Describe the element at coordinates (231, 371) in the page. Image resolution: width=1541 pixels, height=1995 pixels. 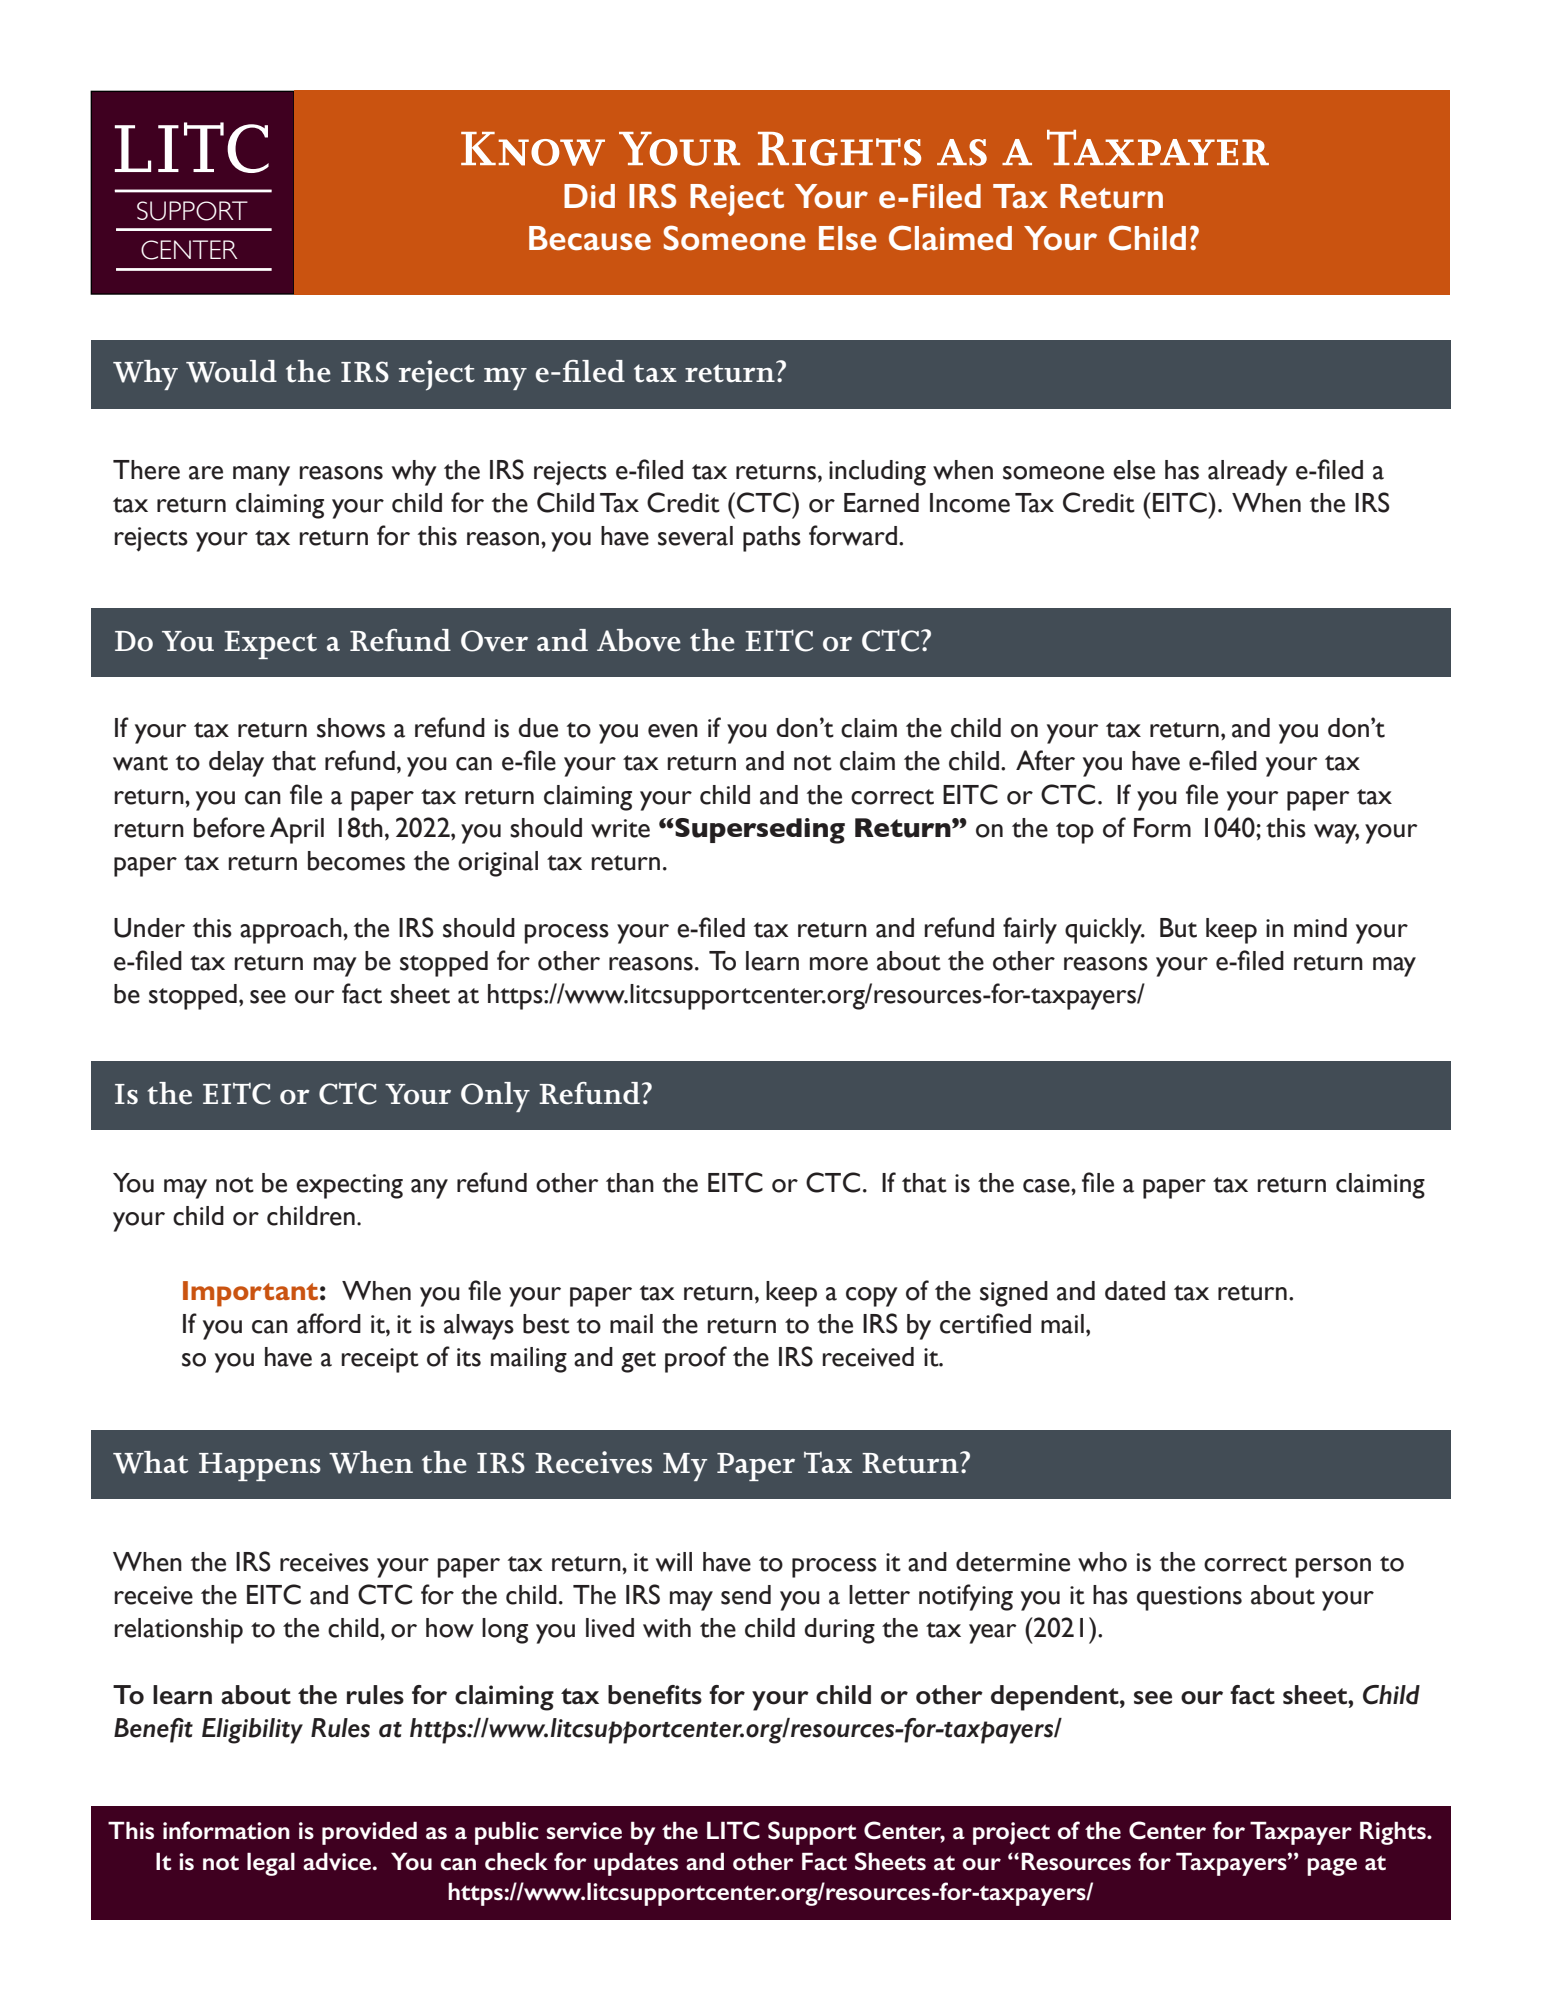
I see `Would` at that location.
